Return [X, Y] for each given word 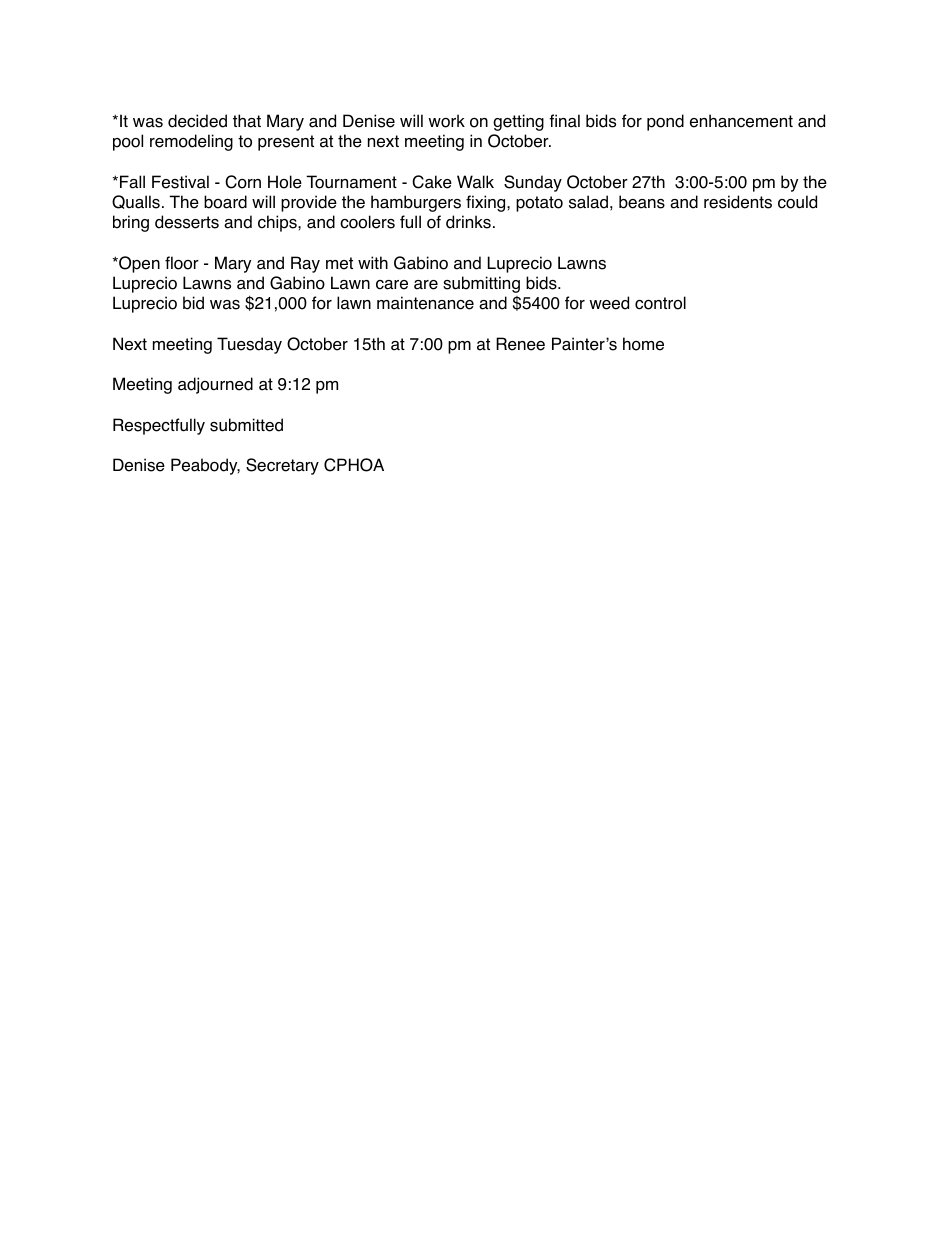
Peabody [205, 466]
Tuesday [249, 345]
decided [197, 121]
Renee [520, 344]
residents [738, 202]
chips [278, 223]
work [446, 121]
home [643, 344]
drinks [468, 222]
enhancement [741, 121]
